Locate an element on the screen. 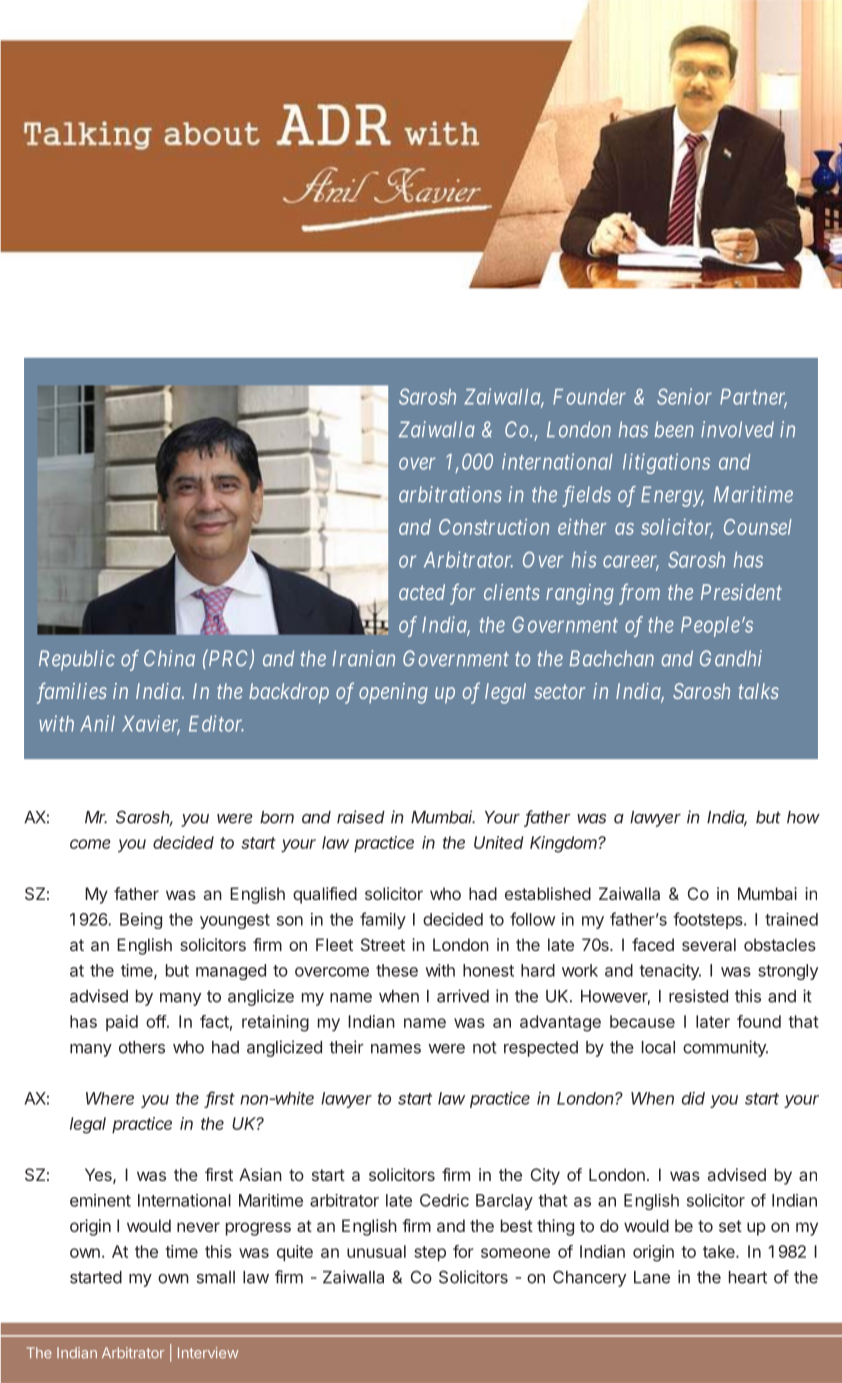  Interview is located at coordinates (208, 1352).
